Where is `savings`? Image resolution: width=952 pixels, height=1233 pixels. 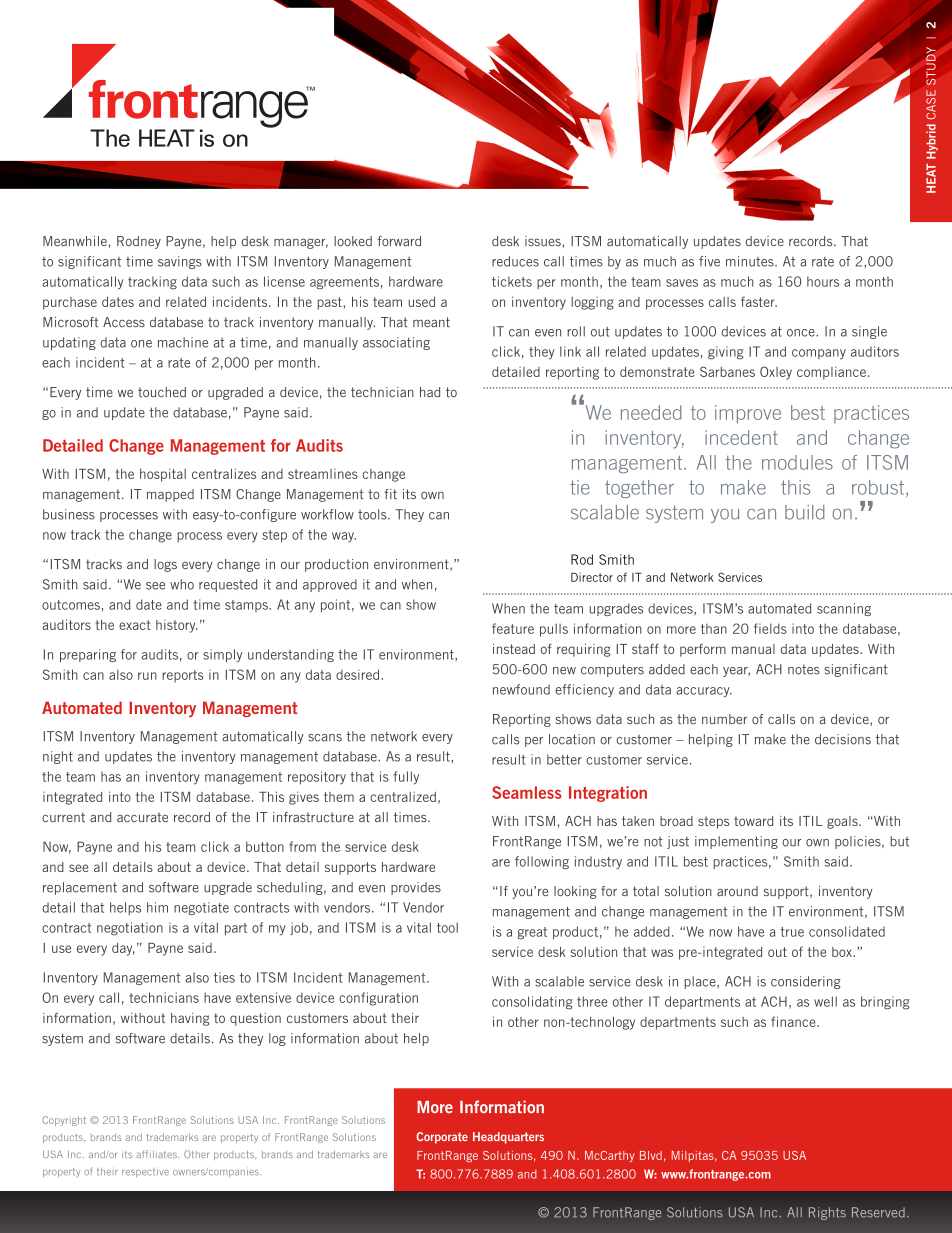
savings is located at coordinates (180, 262).
